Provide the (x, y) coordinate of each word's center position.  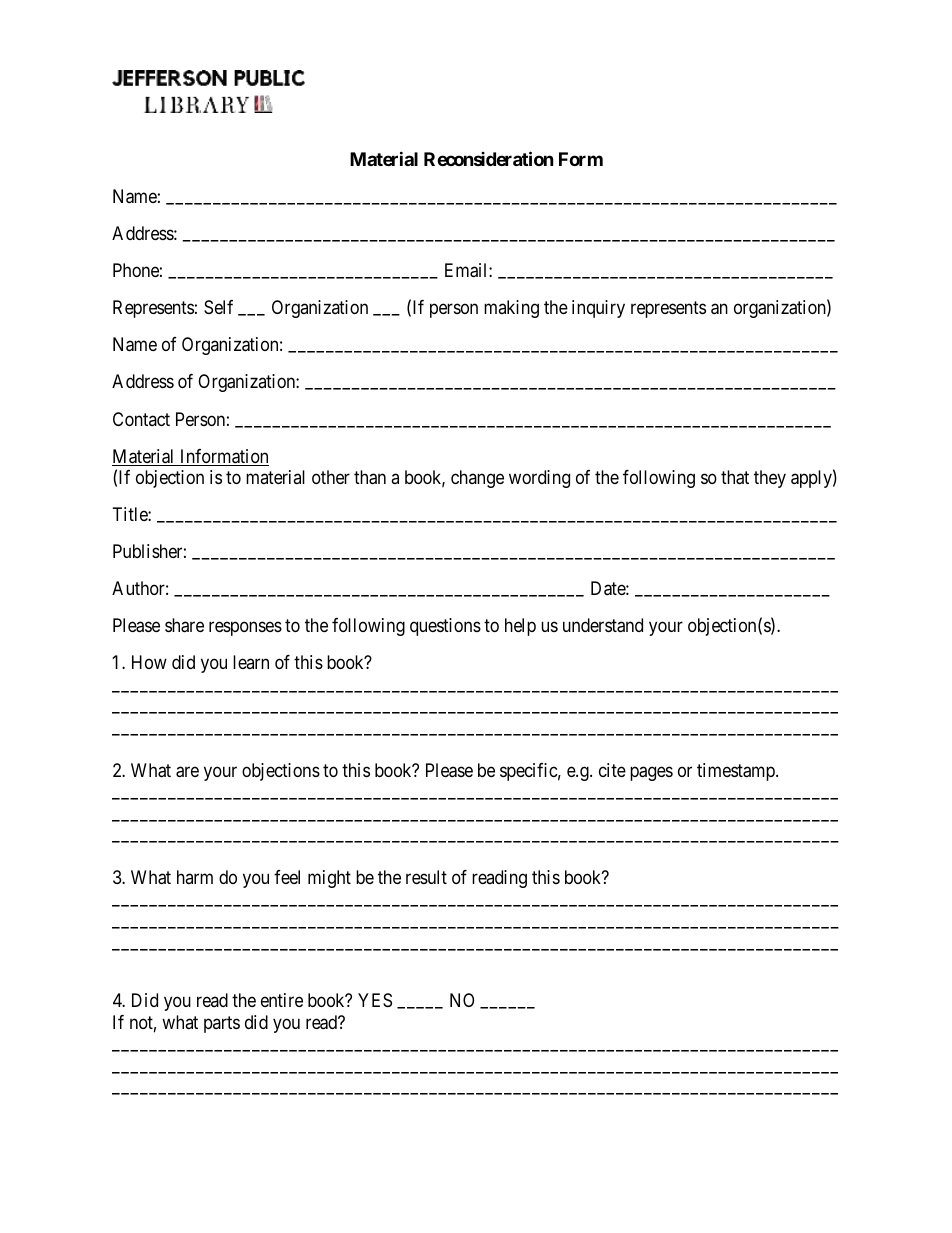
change (477, 479)
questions (445, 627)
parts (222, 1024)
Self (218, 307)
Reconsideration (489, 158)
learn (251, 662)
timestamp (737, 772)
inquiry (598, 309)
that (735, 477)
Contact (141, 419)
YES (375, 1000)
